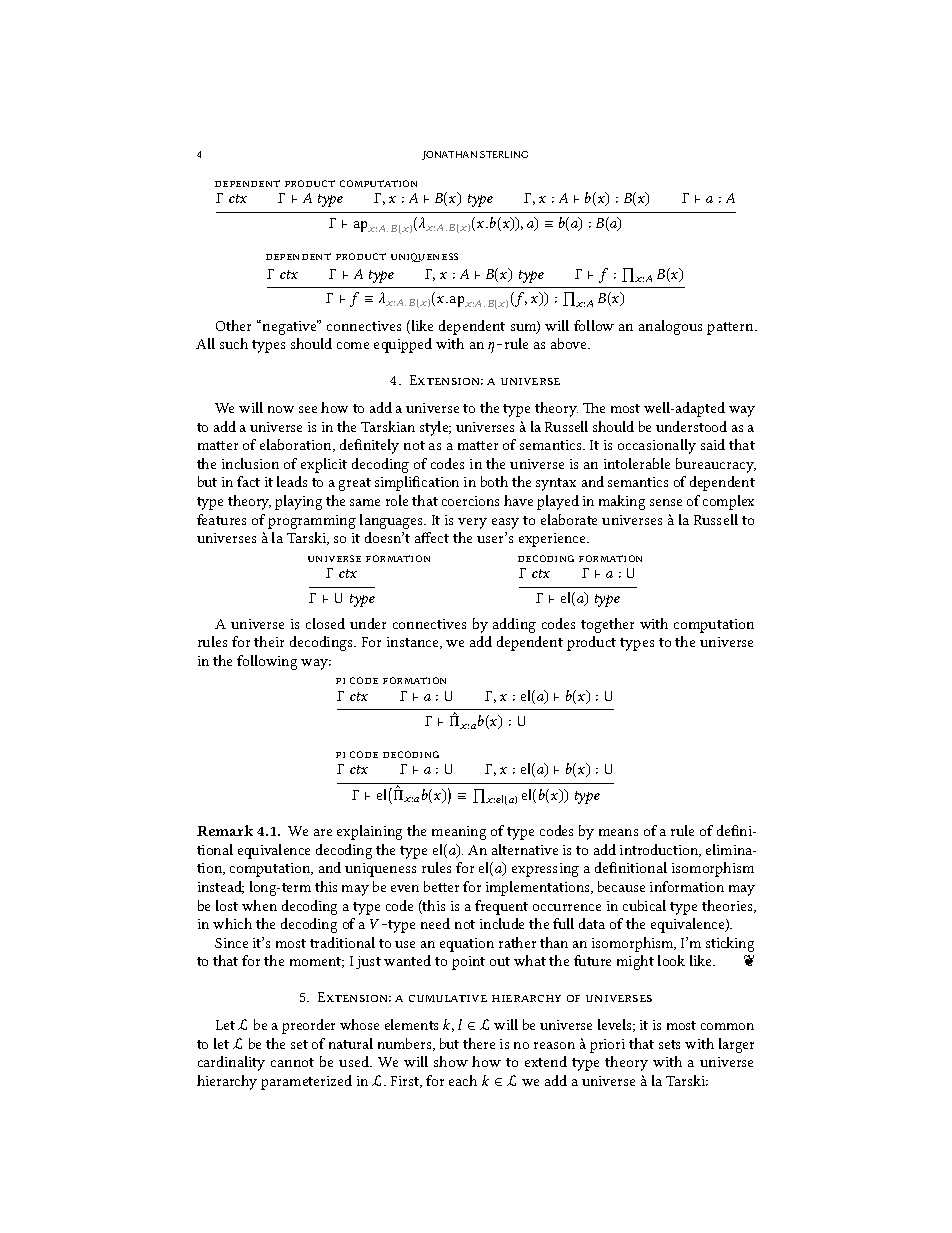 The width and height of the image is (952, 1233). What do you see at coordinates (292, 1062) in the image?
I see `cannot` at bounding box center [292, 1062].
